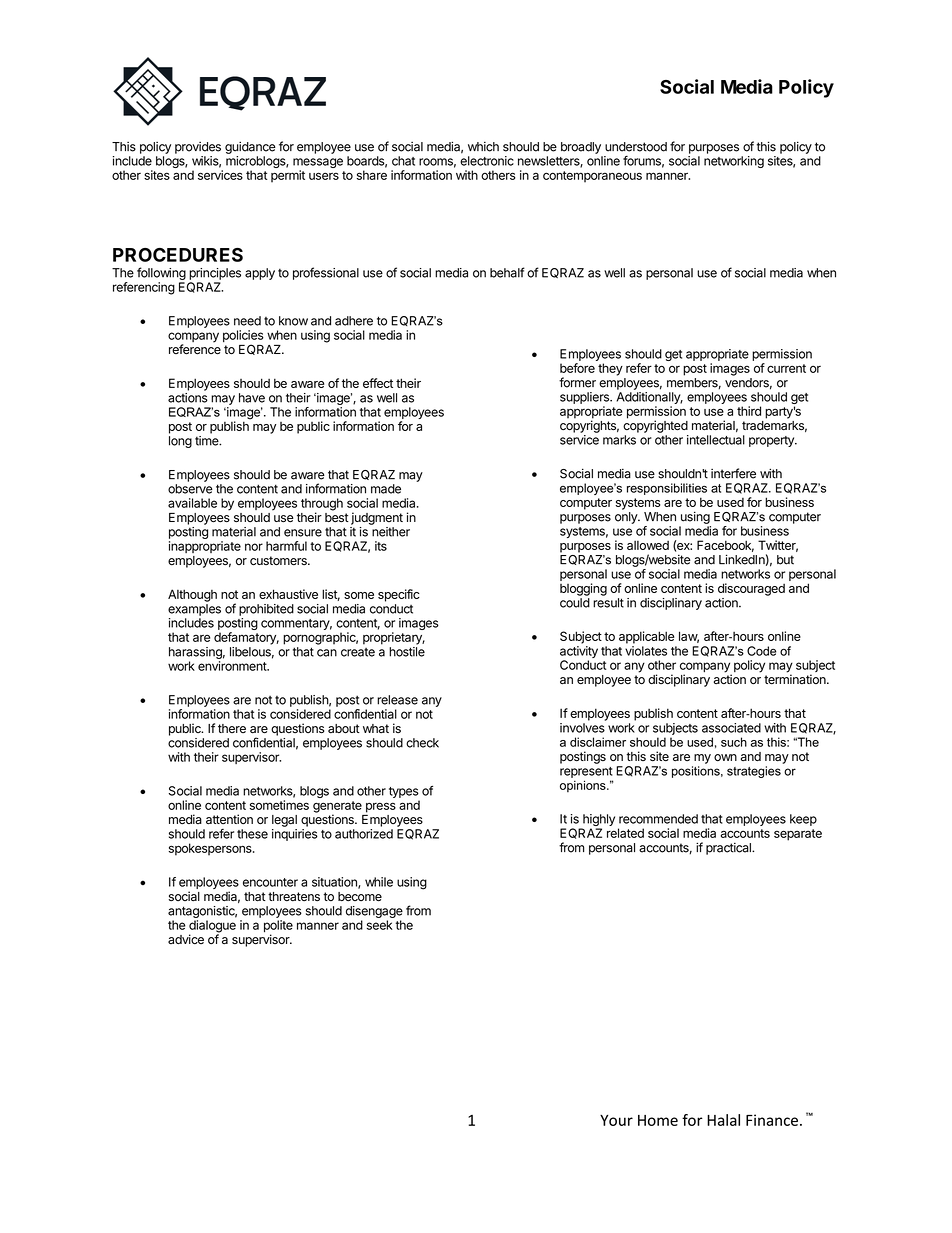 Image resolution: width=952 pixels, height=1233 pixels. I want to click on Halal, so click(723, 1120).
